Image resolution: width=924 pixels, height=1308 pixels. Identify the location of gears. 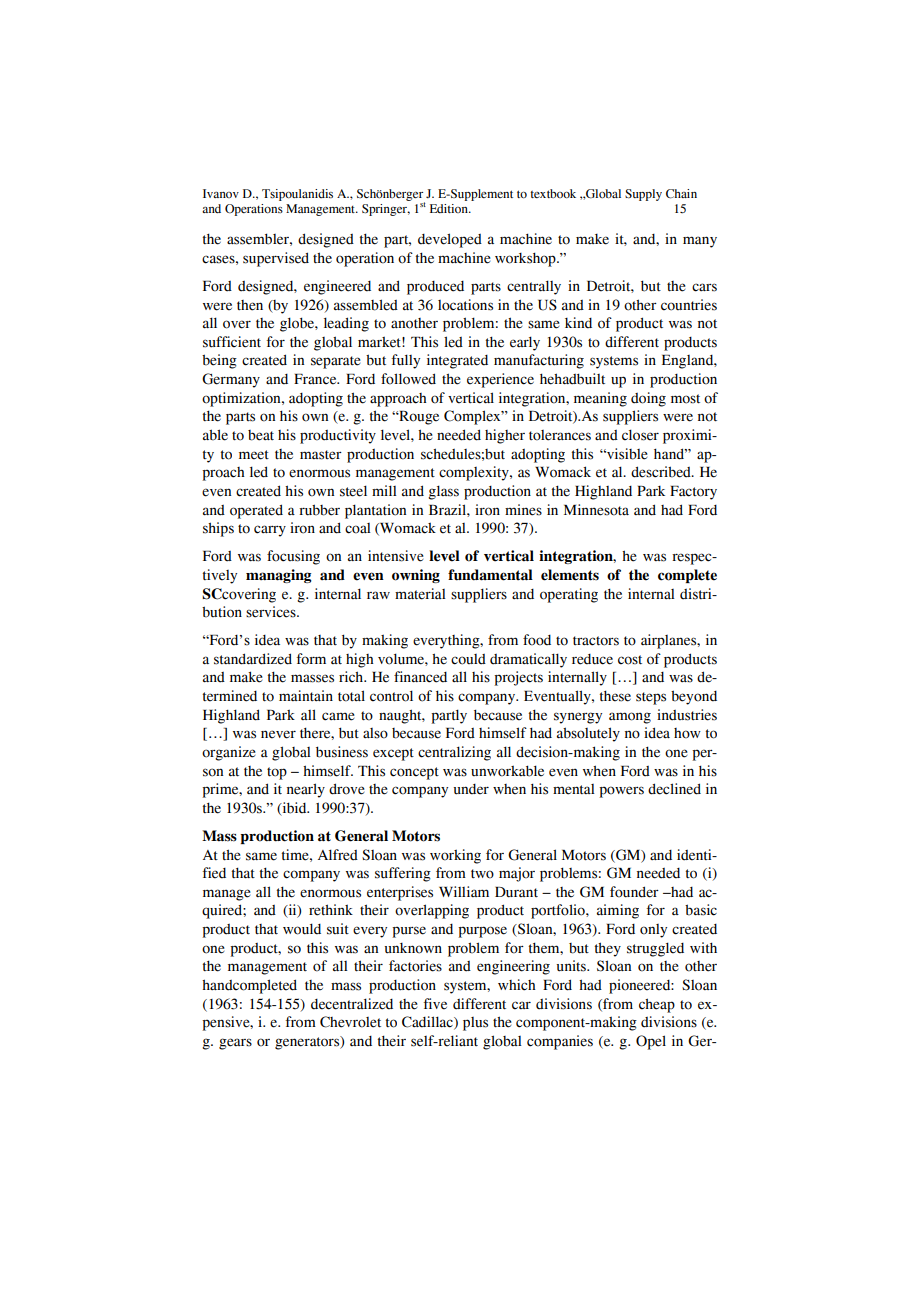
(235, 1044).
